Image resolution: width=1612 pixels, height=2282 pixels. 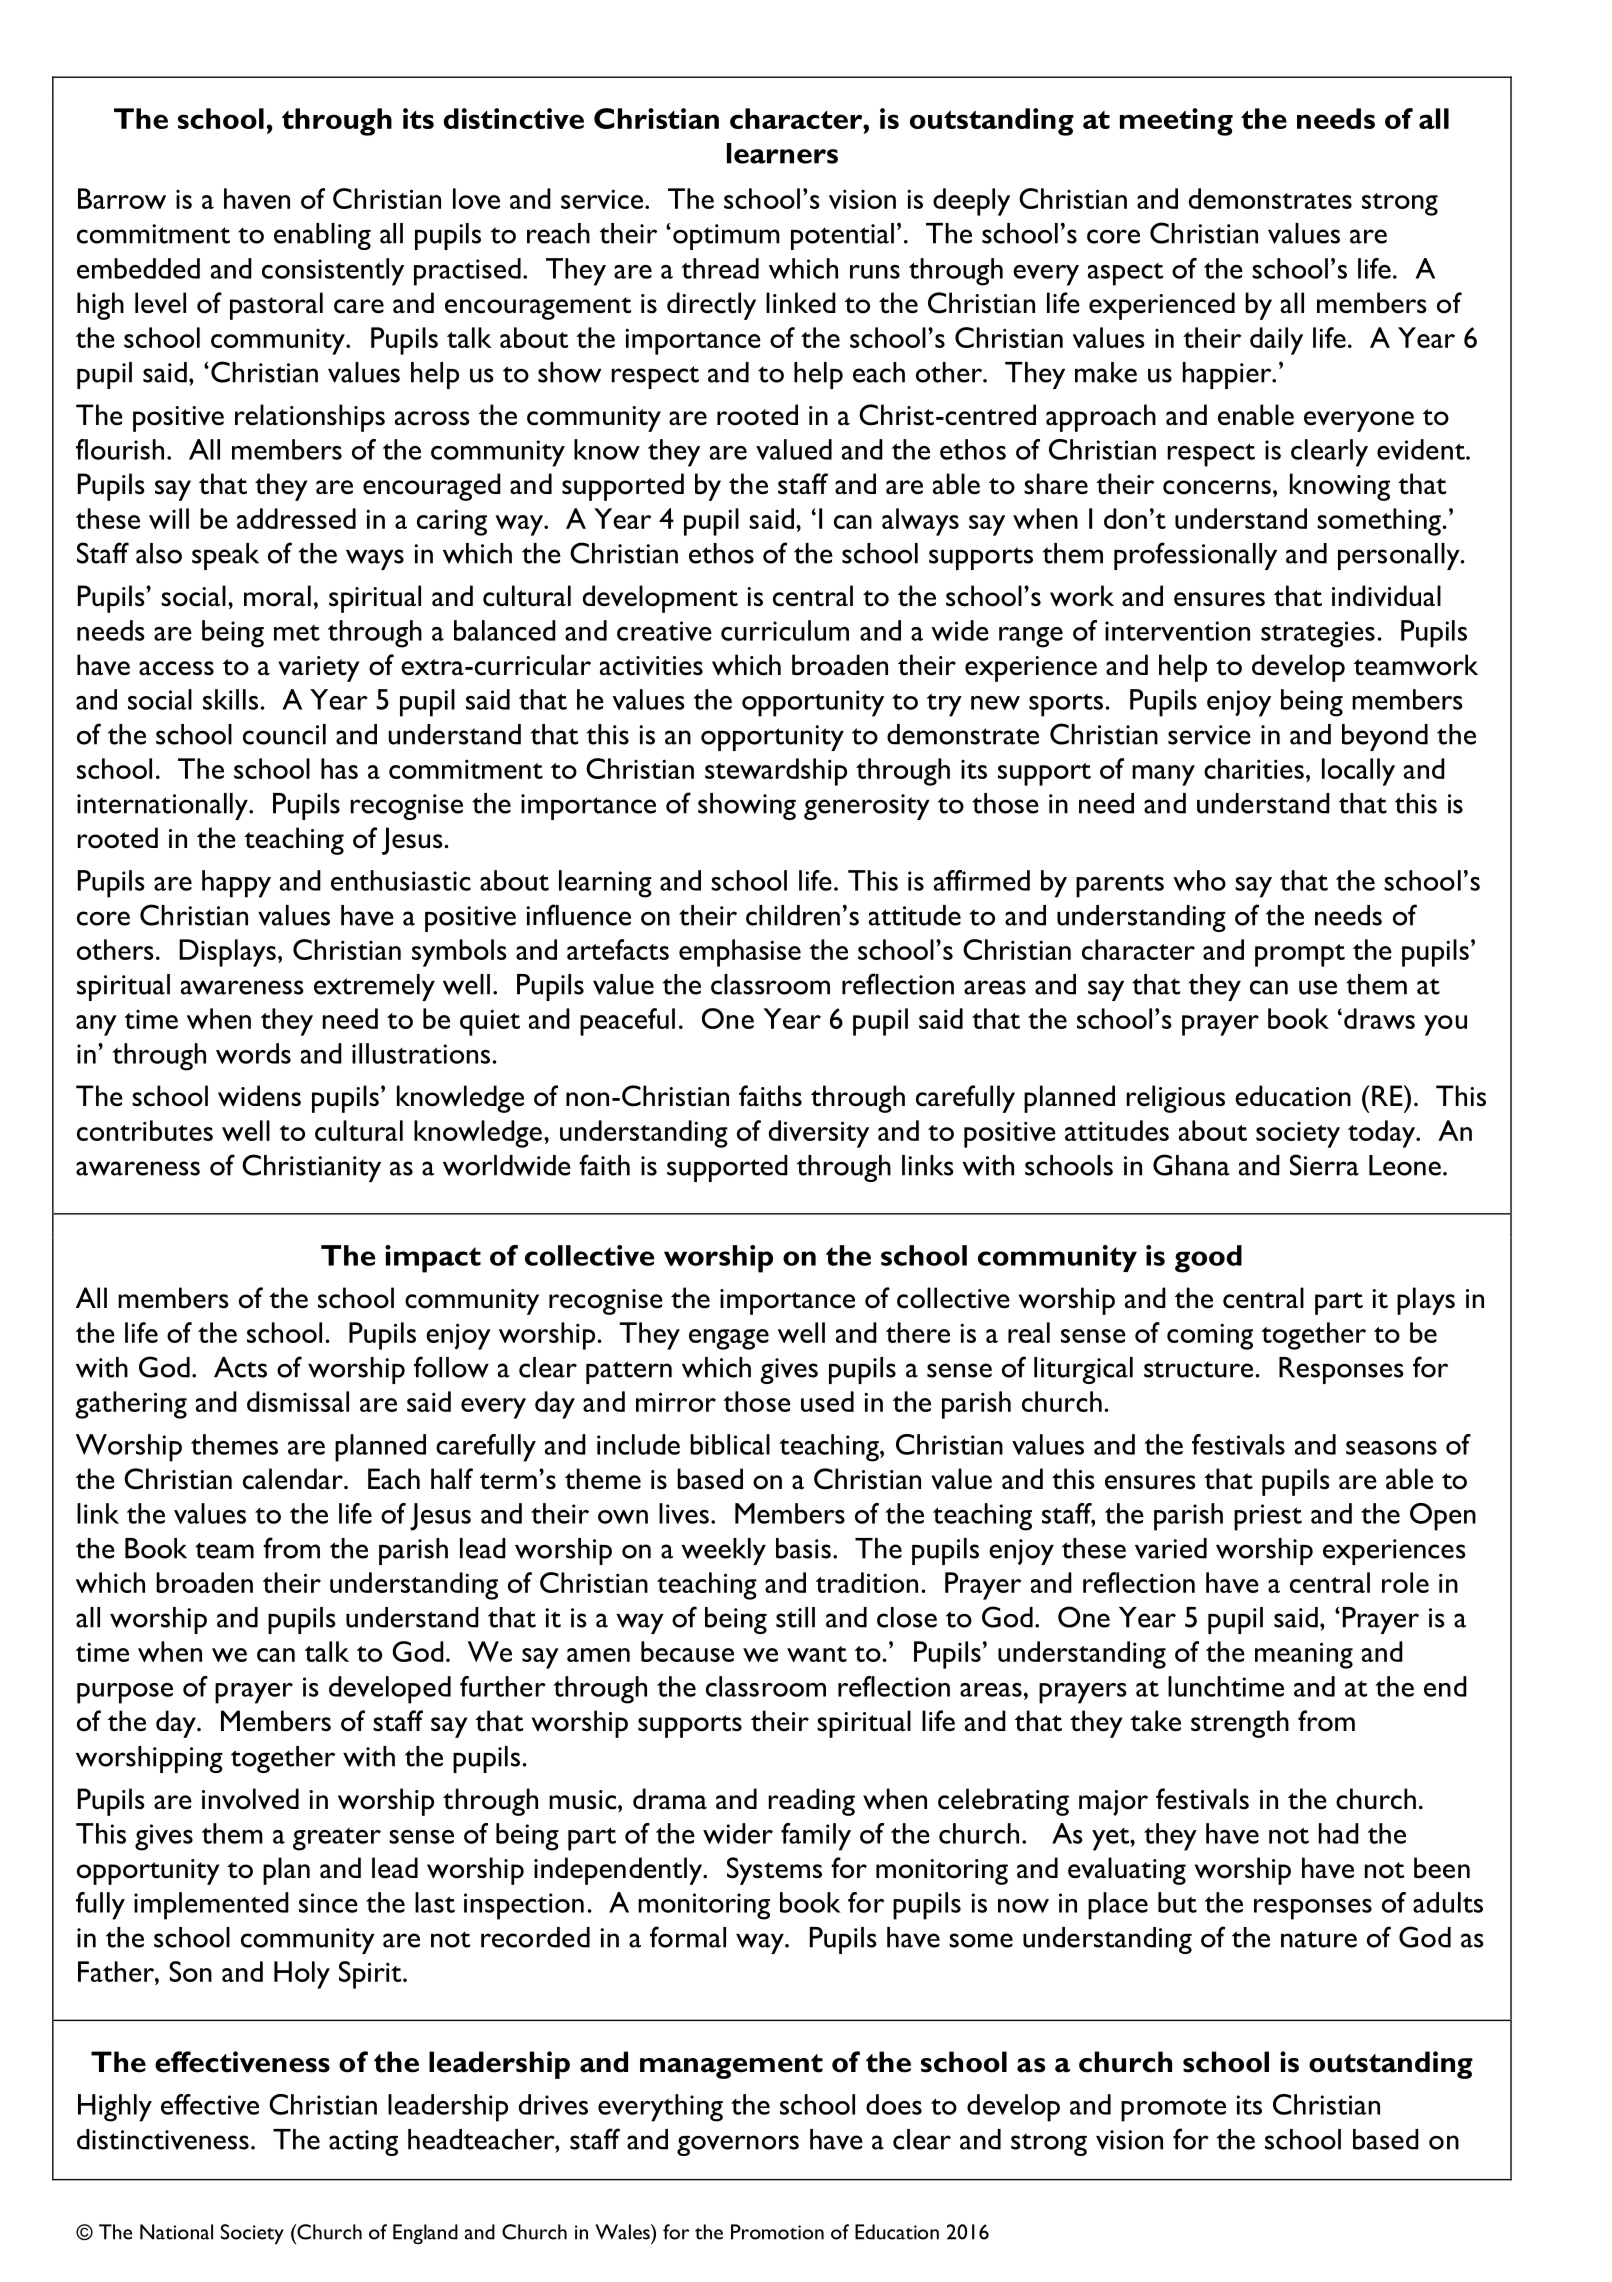 I want to click on governors, so click(x=738, y=2145).
